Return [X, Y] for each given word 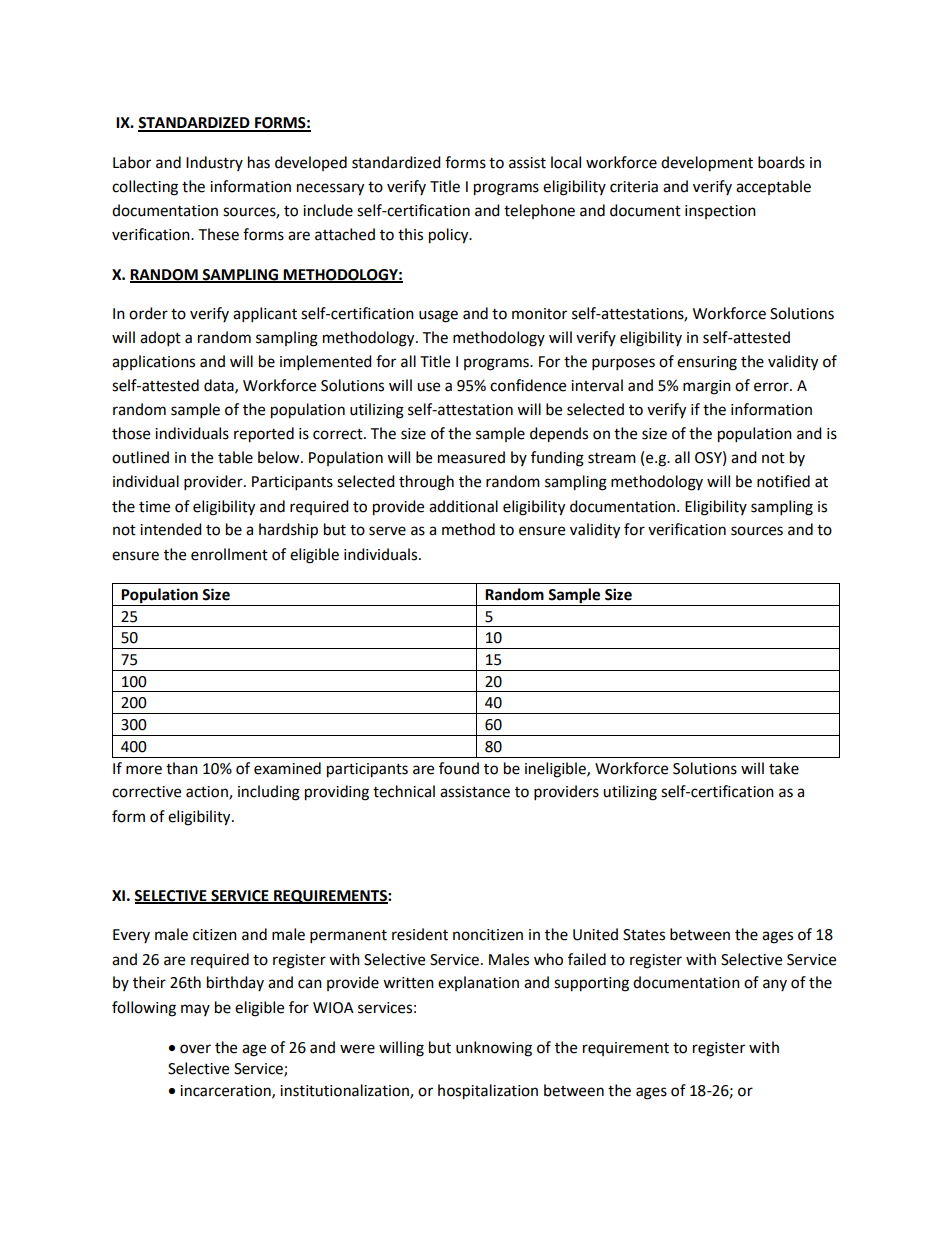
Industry [214, 163]
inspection [720, 212]
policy [450, 236]
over [195, 1049]
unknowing [494, 1049]
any [775, 985]
